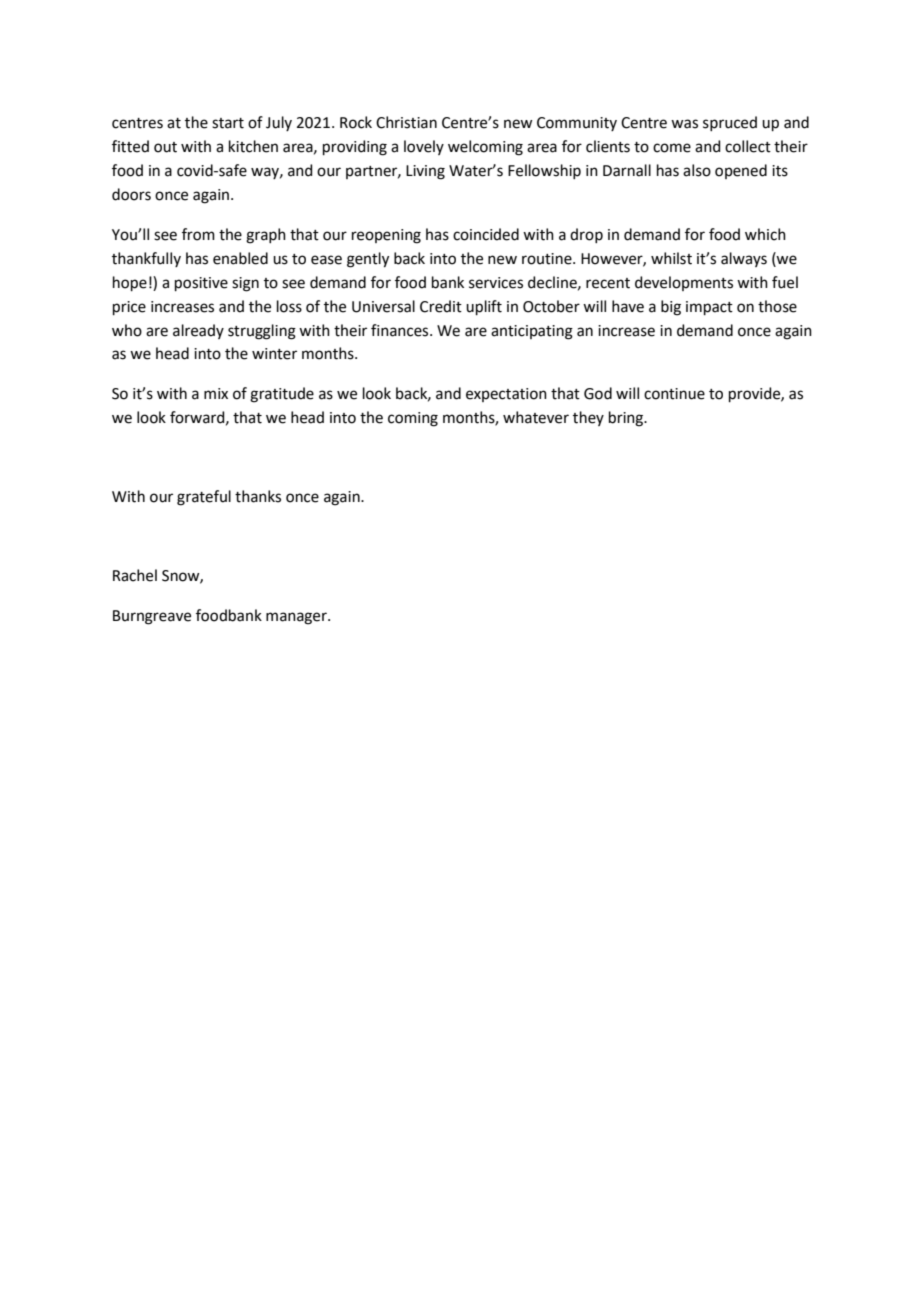  Describe the element at coordinates (684, 283) in the screenshot. I see `developments` at that location.
